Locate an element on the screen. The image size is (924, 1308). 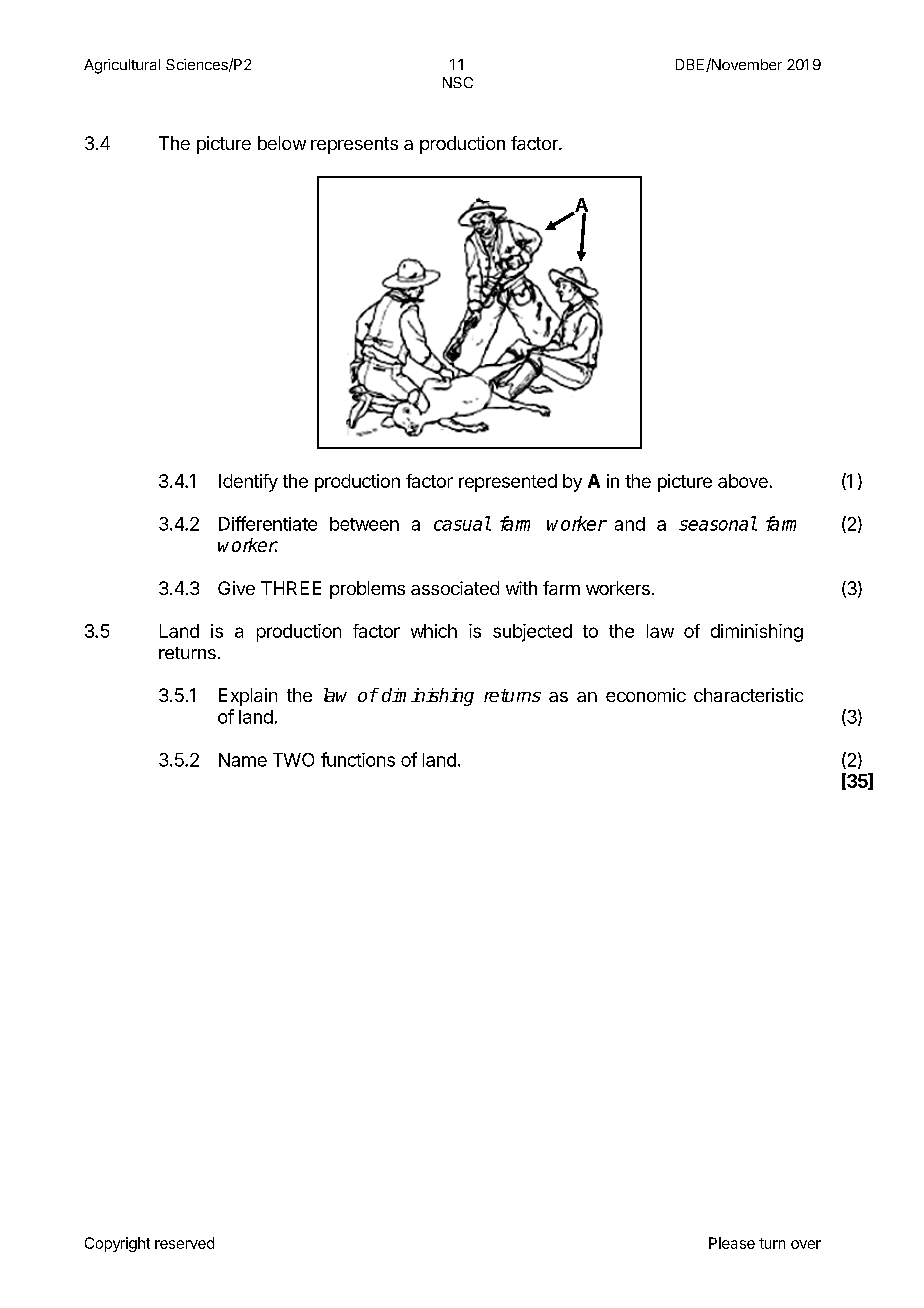
Identify is located at coordinates (248, 483).
